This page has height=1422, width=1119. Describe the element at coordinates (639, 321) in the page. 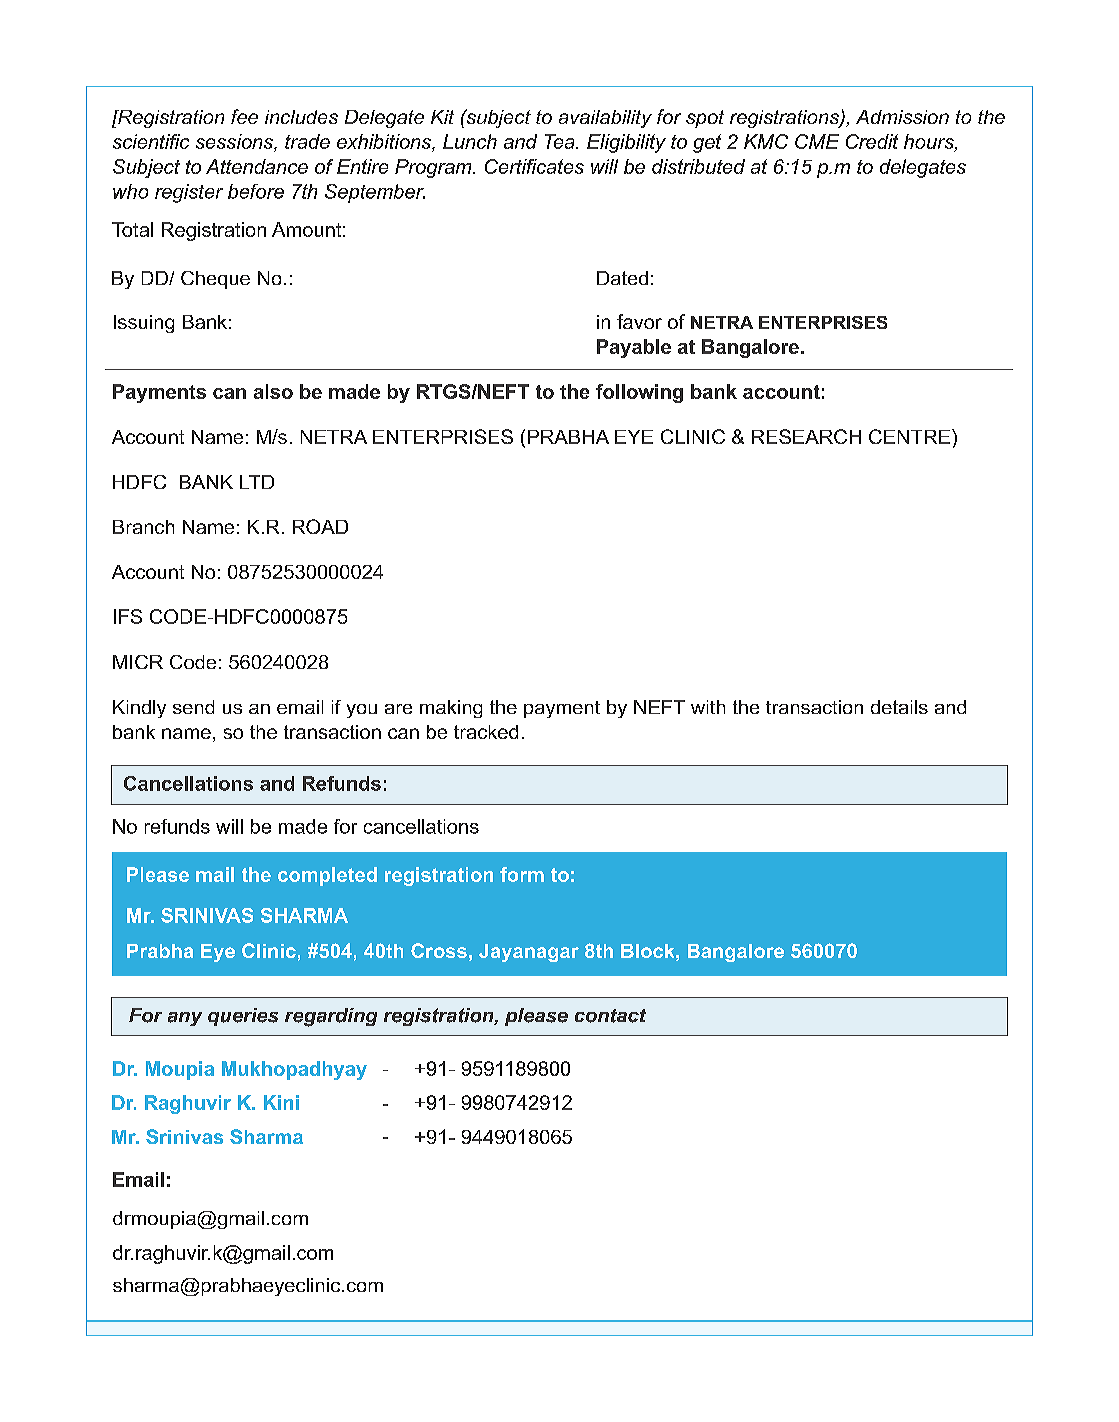

I see `favor` at that location.
